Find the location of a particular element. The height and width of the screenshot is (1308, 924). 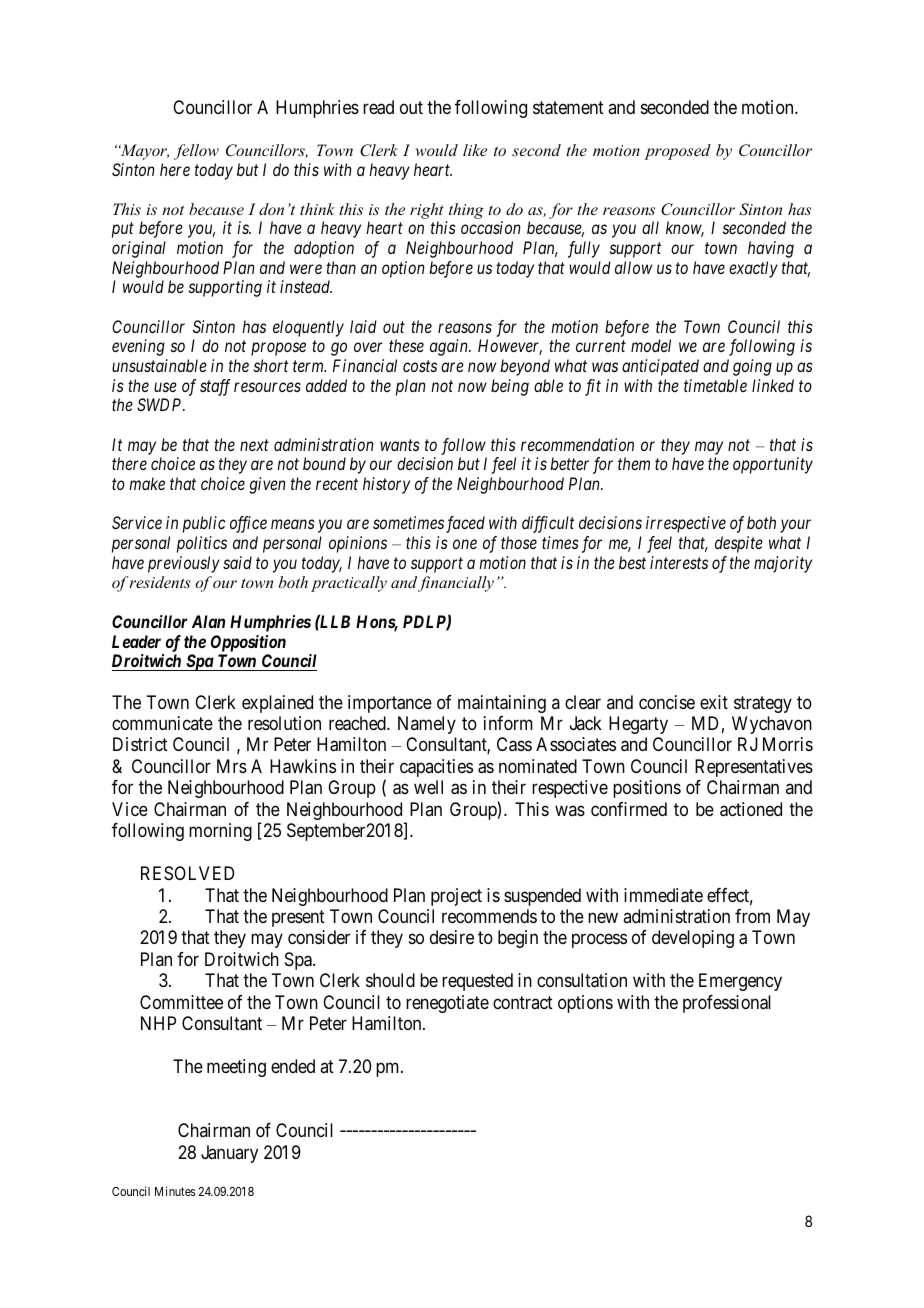

January is located at coordinates (229, 1154).
